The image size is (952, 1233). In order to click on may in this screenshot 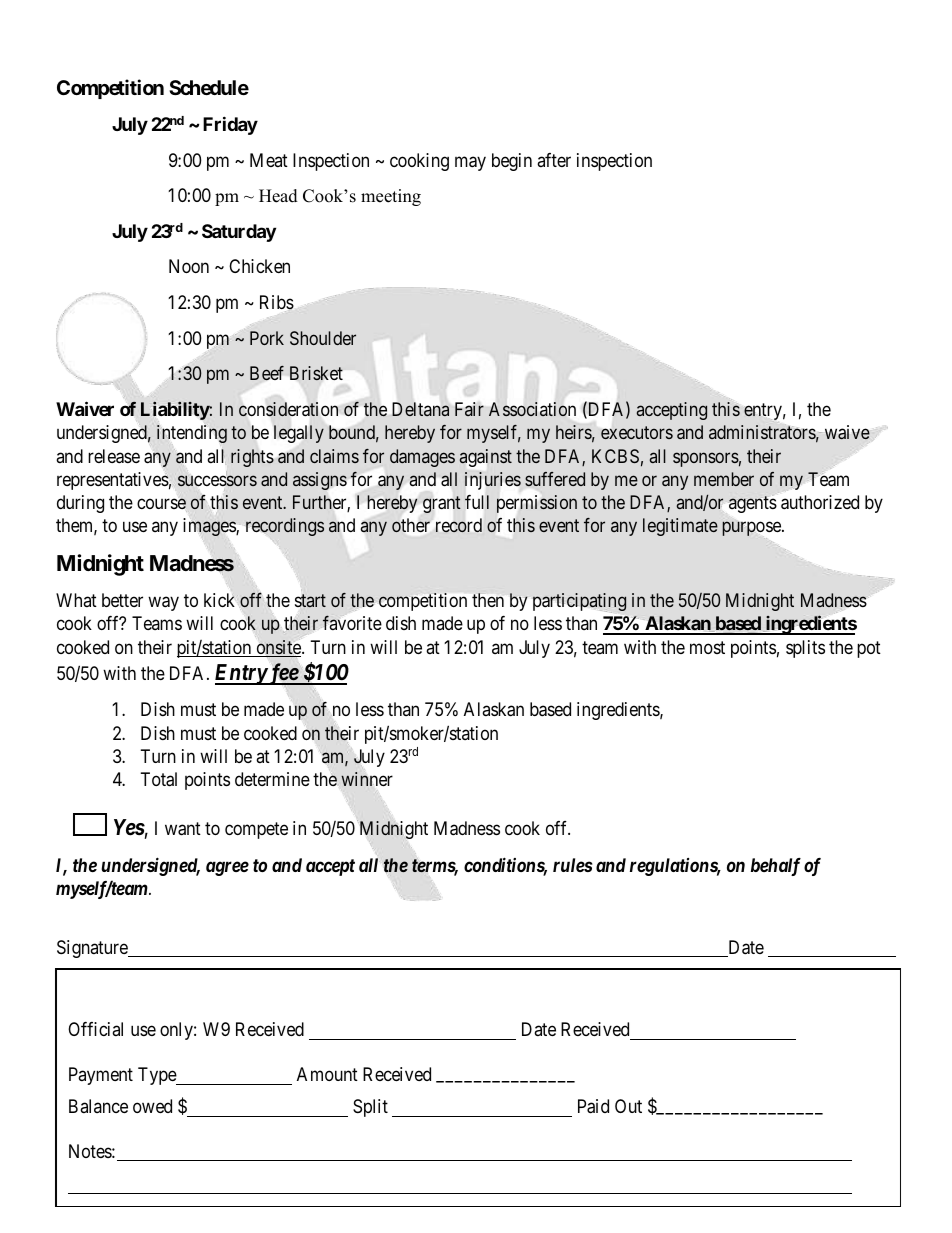, I will do `click(470, 163)`.
